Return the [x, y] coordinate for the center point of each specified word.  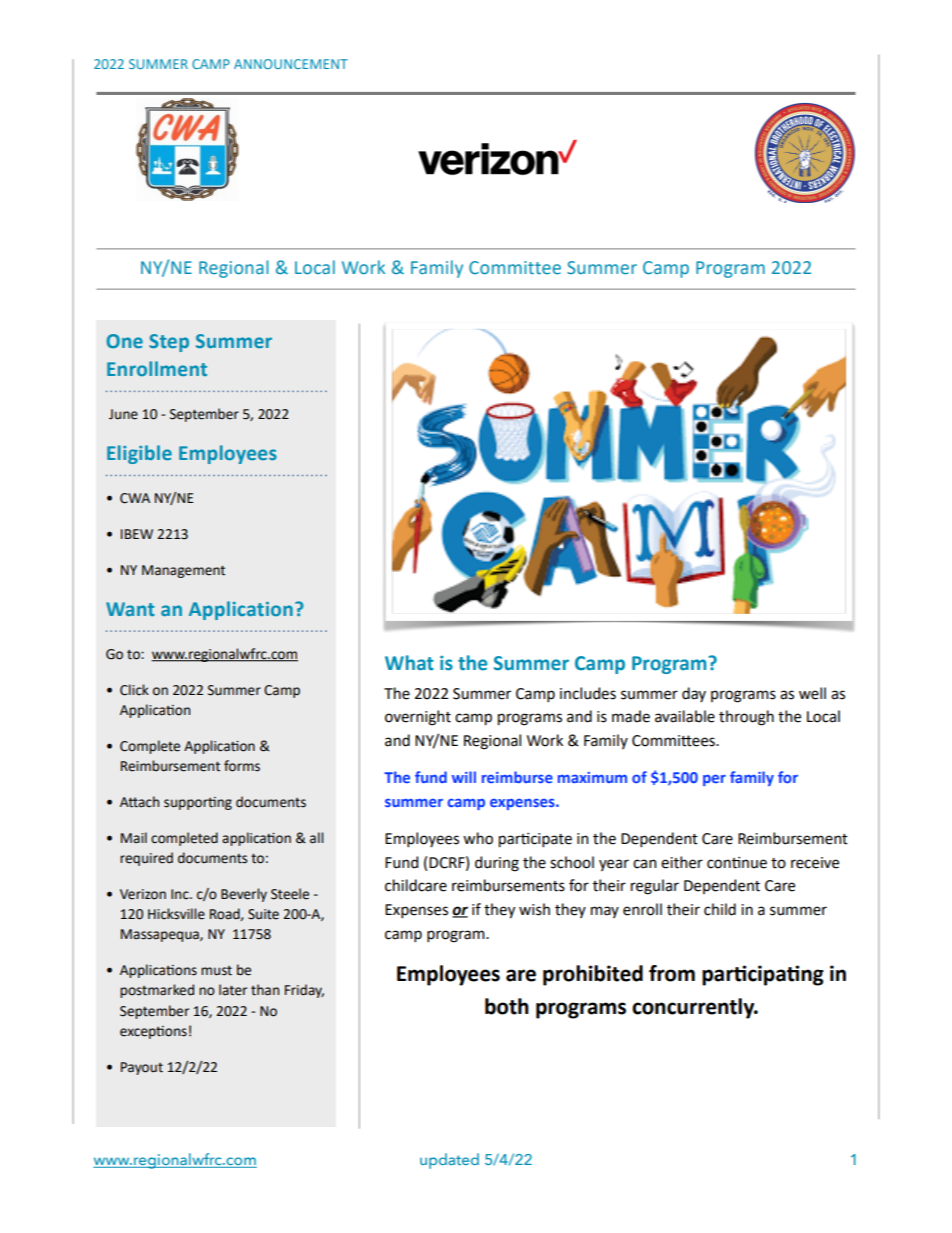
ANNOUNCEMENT [291, 64]
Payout [142, 1068]
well [812, 693]
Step [169, 343]
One [125, 341]
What [409, 663]
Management [183, 571]
